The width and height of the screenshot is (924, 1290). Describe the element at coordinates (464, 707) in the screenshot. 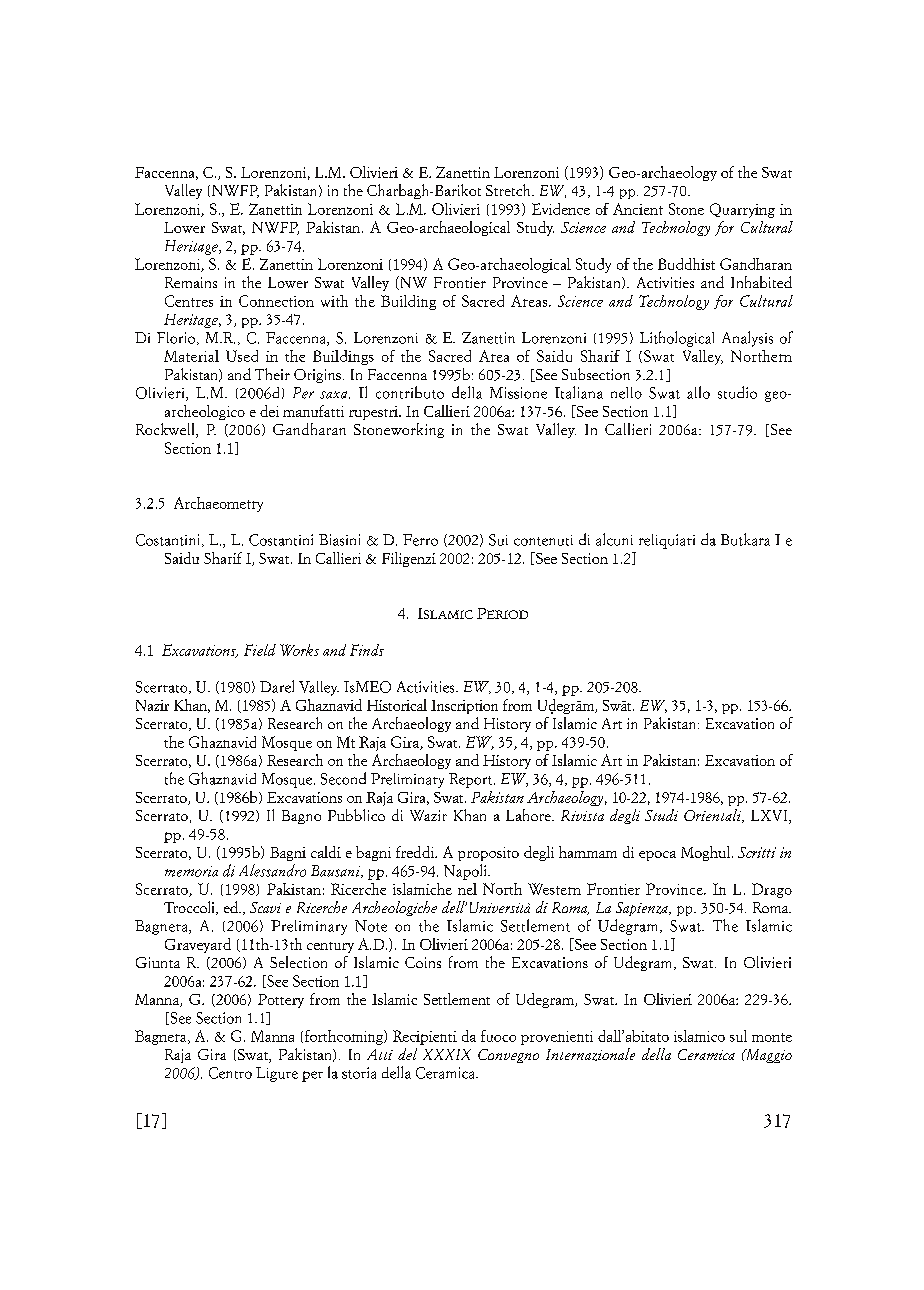

I see `Inscription` at that location.
